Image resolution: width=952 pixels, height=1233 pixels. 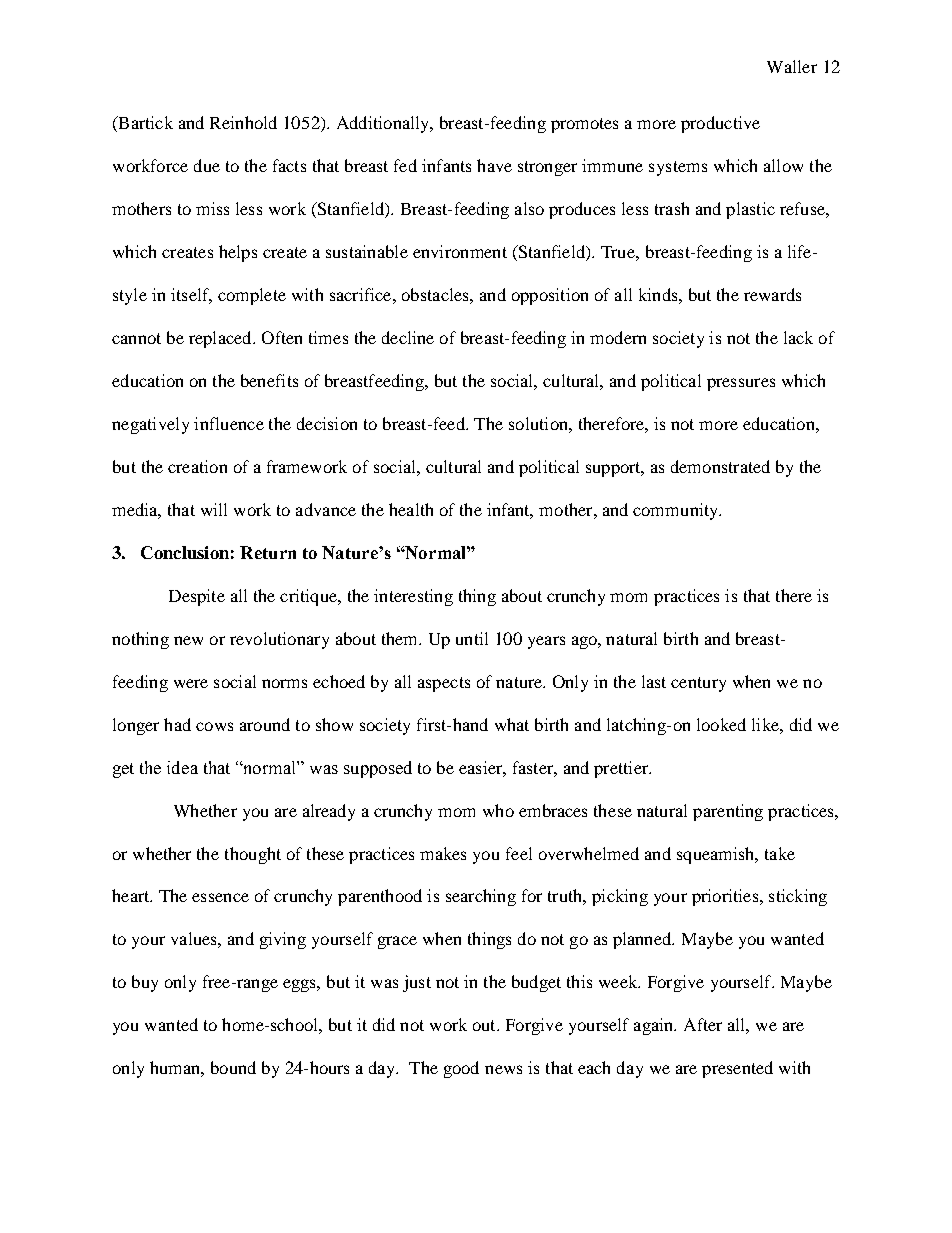 I want to click on productive, so click(x=720, y=124).
